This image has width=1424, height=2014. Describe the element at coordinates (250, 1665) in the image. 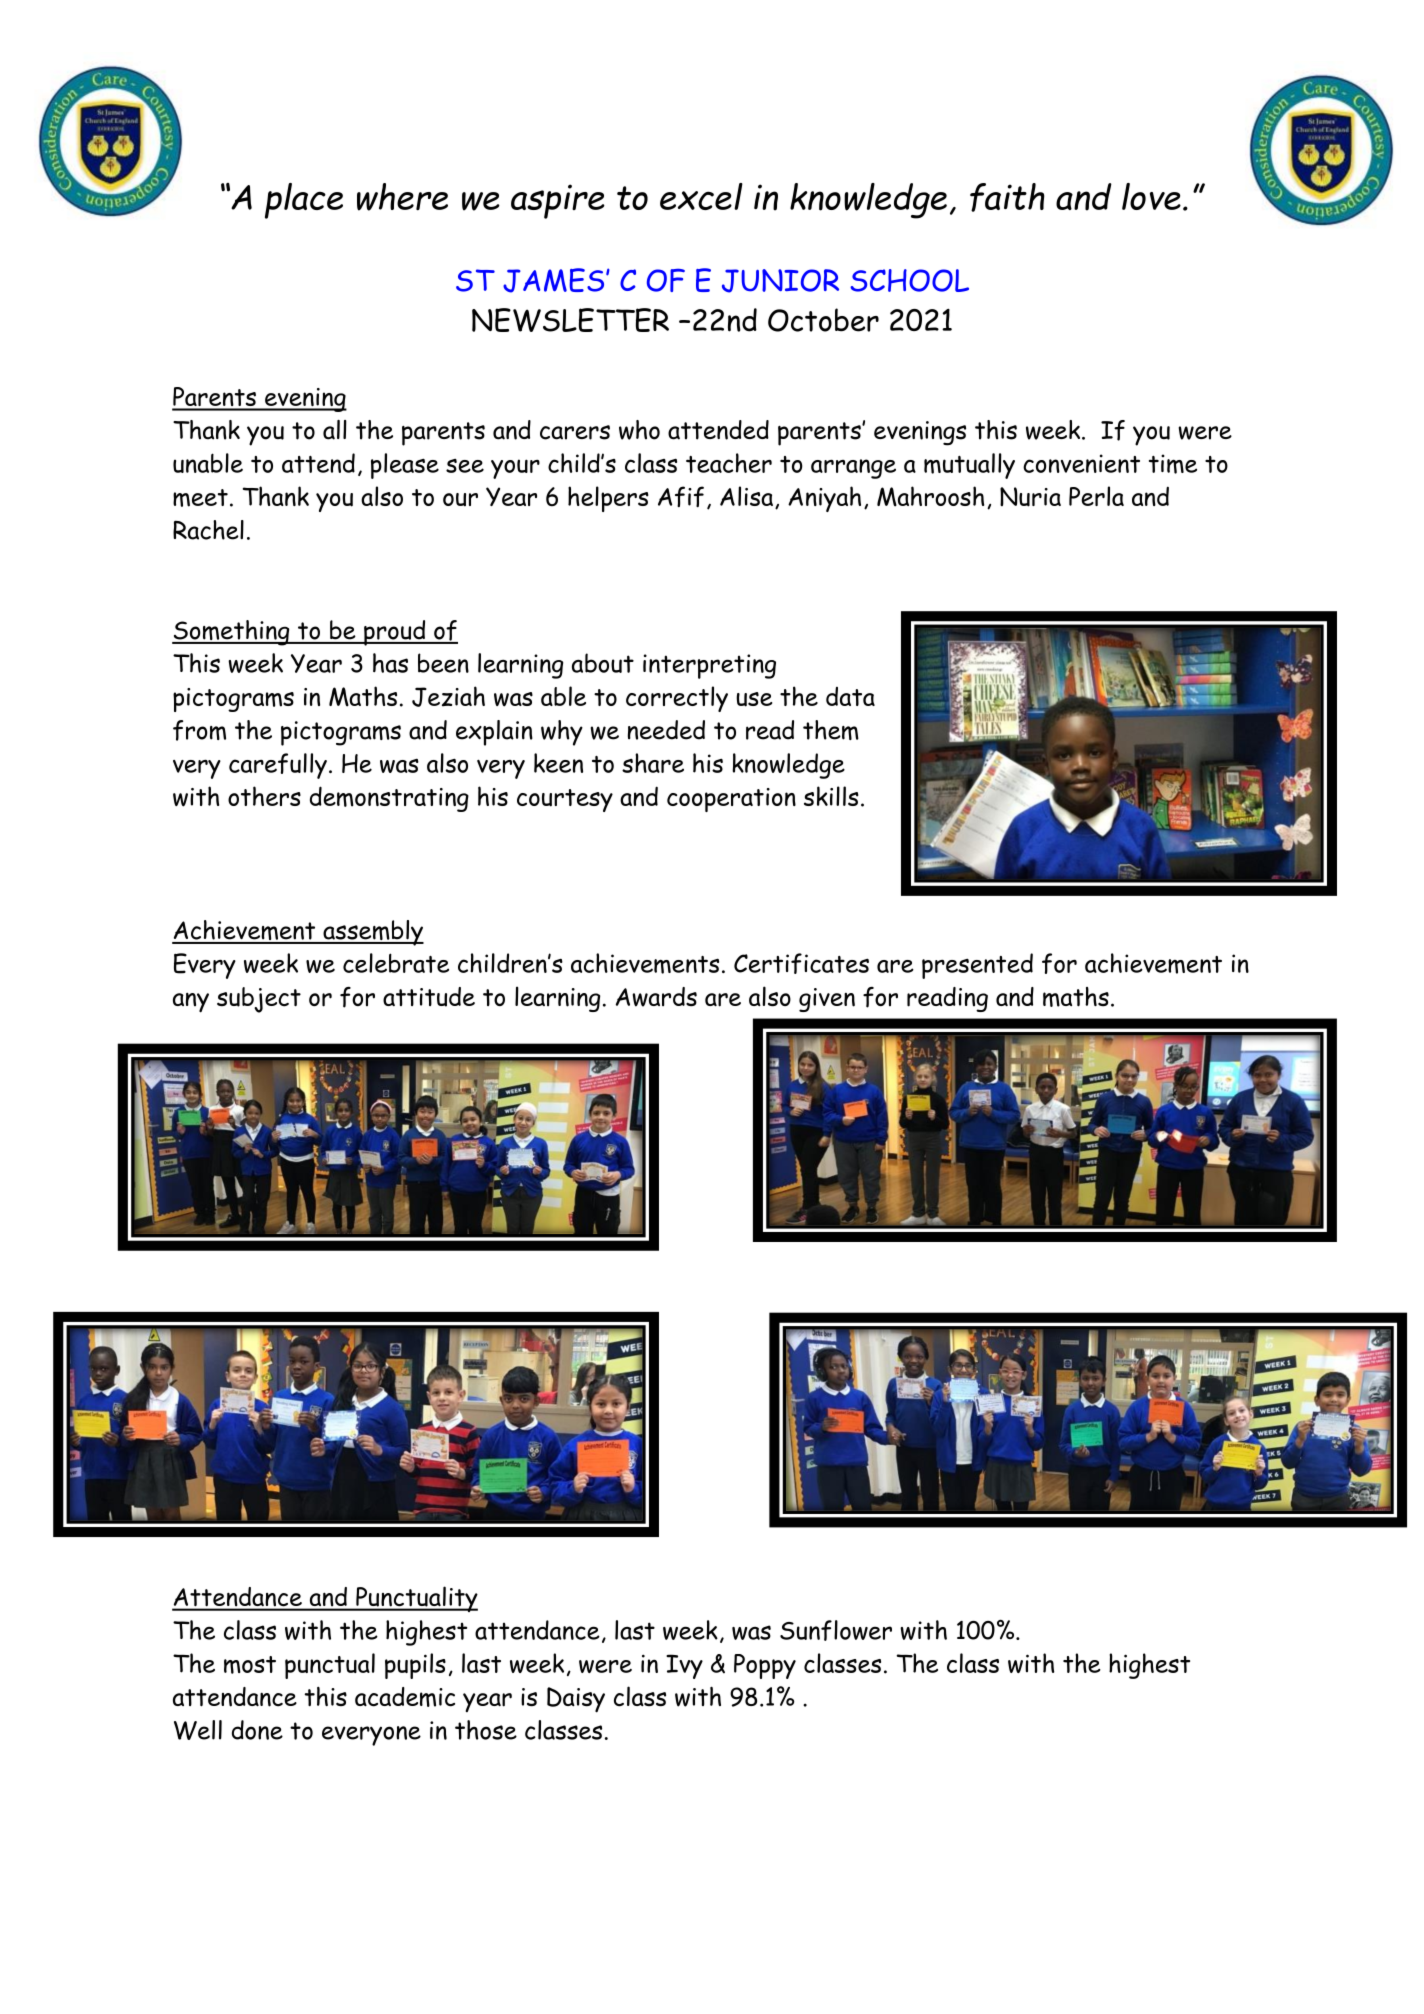

I see `most` at that location.
